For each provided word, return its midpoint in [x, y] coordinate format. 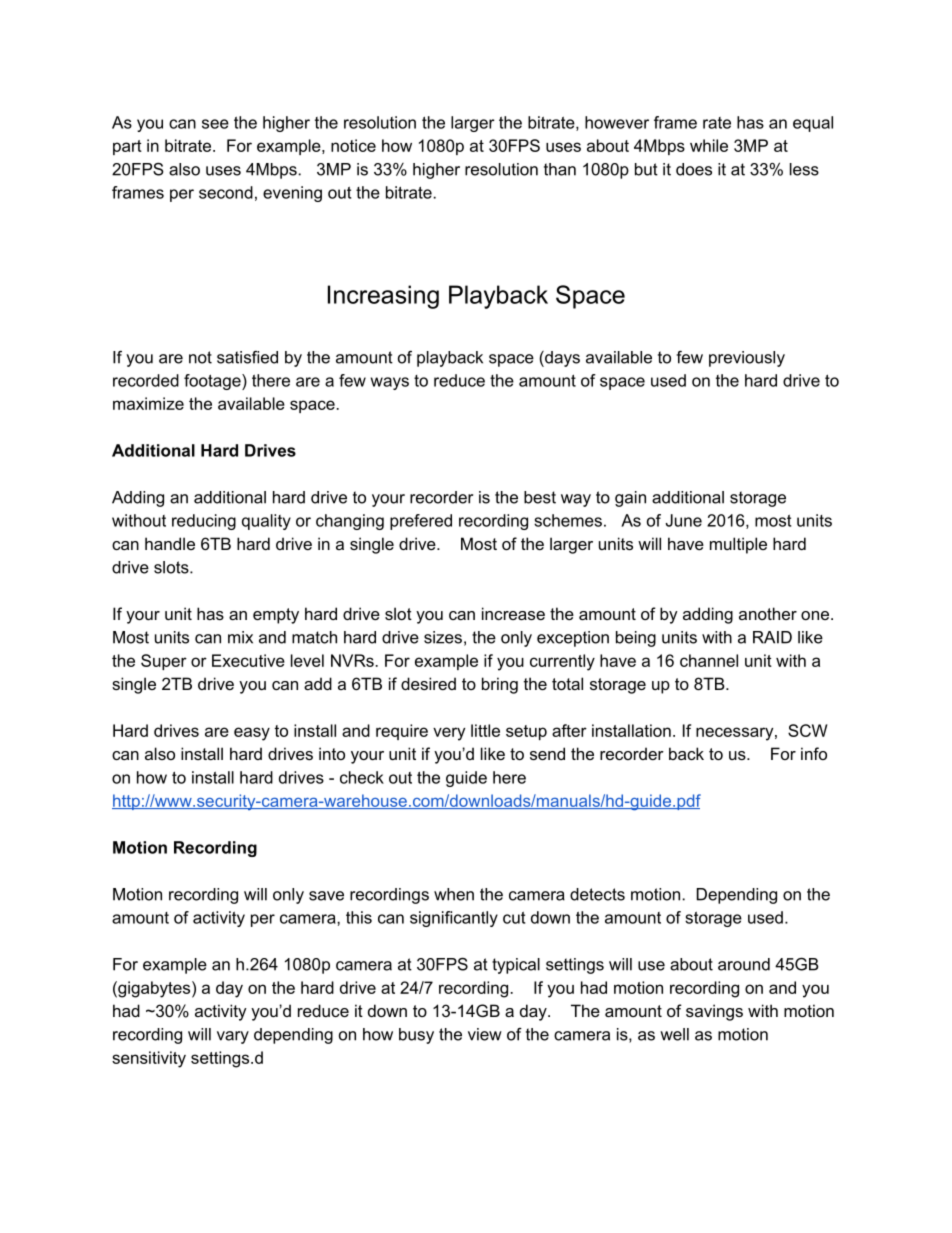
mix [240, 637]
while [709, 145]
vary [233, 1037]
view [485, 1034]
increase [513, 613]
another [768, 613]
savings [714, 1012]
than [560, 169]
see [215, 124]
